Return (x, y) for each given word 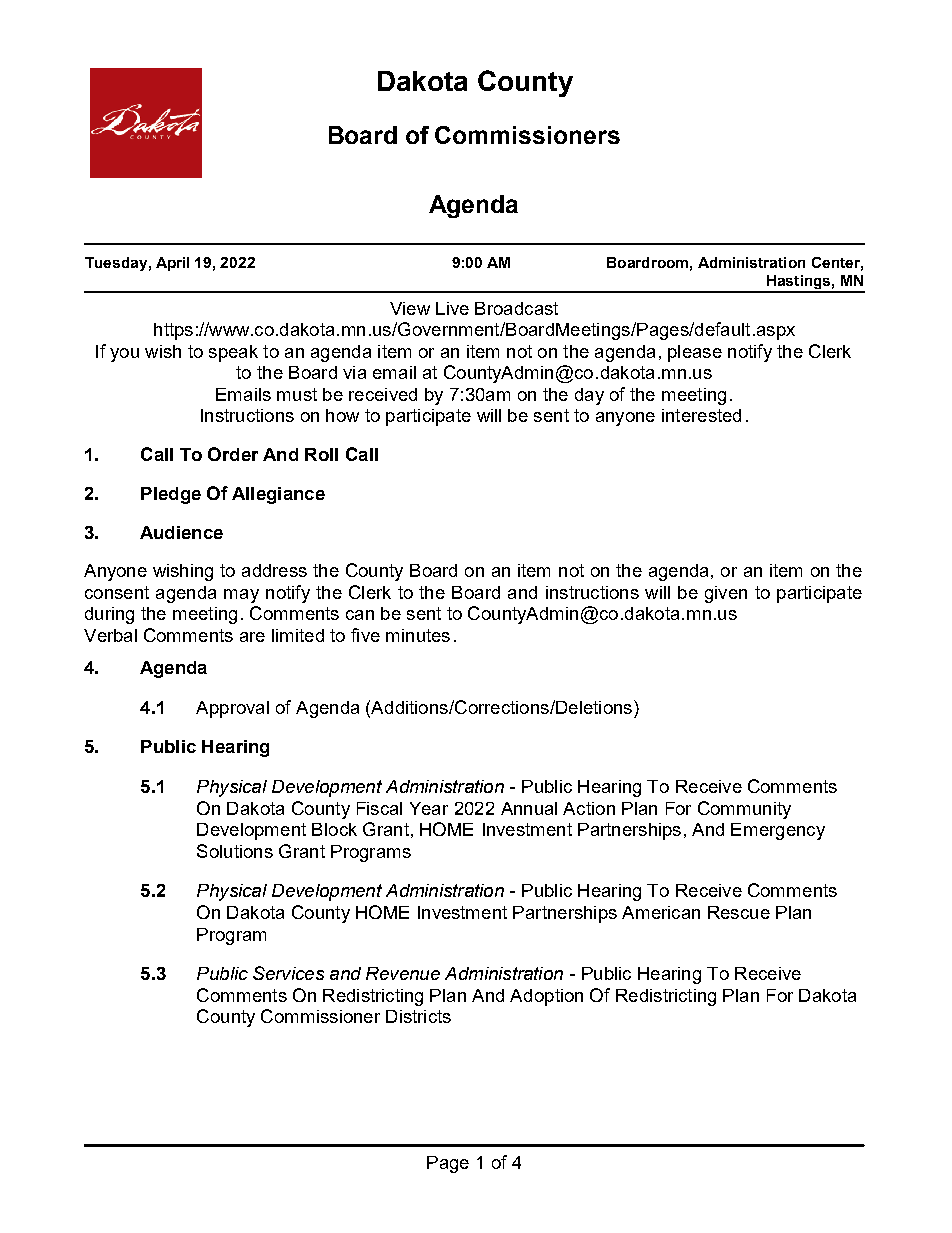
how (342, 415)
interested (701, 415)
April (172, 264)
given (726, 594)
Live (452, 308)
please (695, 353)
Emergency (778, 831)
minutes (418, 635)
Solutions (235, 851)
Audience (181, 532)
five (365, 635)
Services (288, 973)
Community (744, 810)
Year (429, 808)
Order (233, 454)
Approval (232, 709)
